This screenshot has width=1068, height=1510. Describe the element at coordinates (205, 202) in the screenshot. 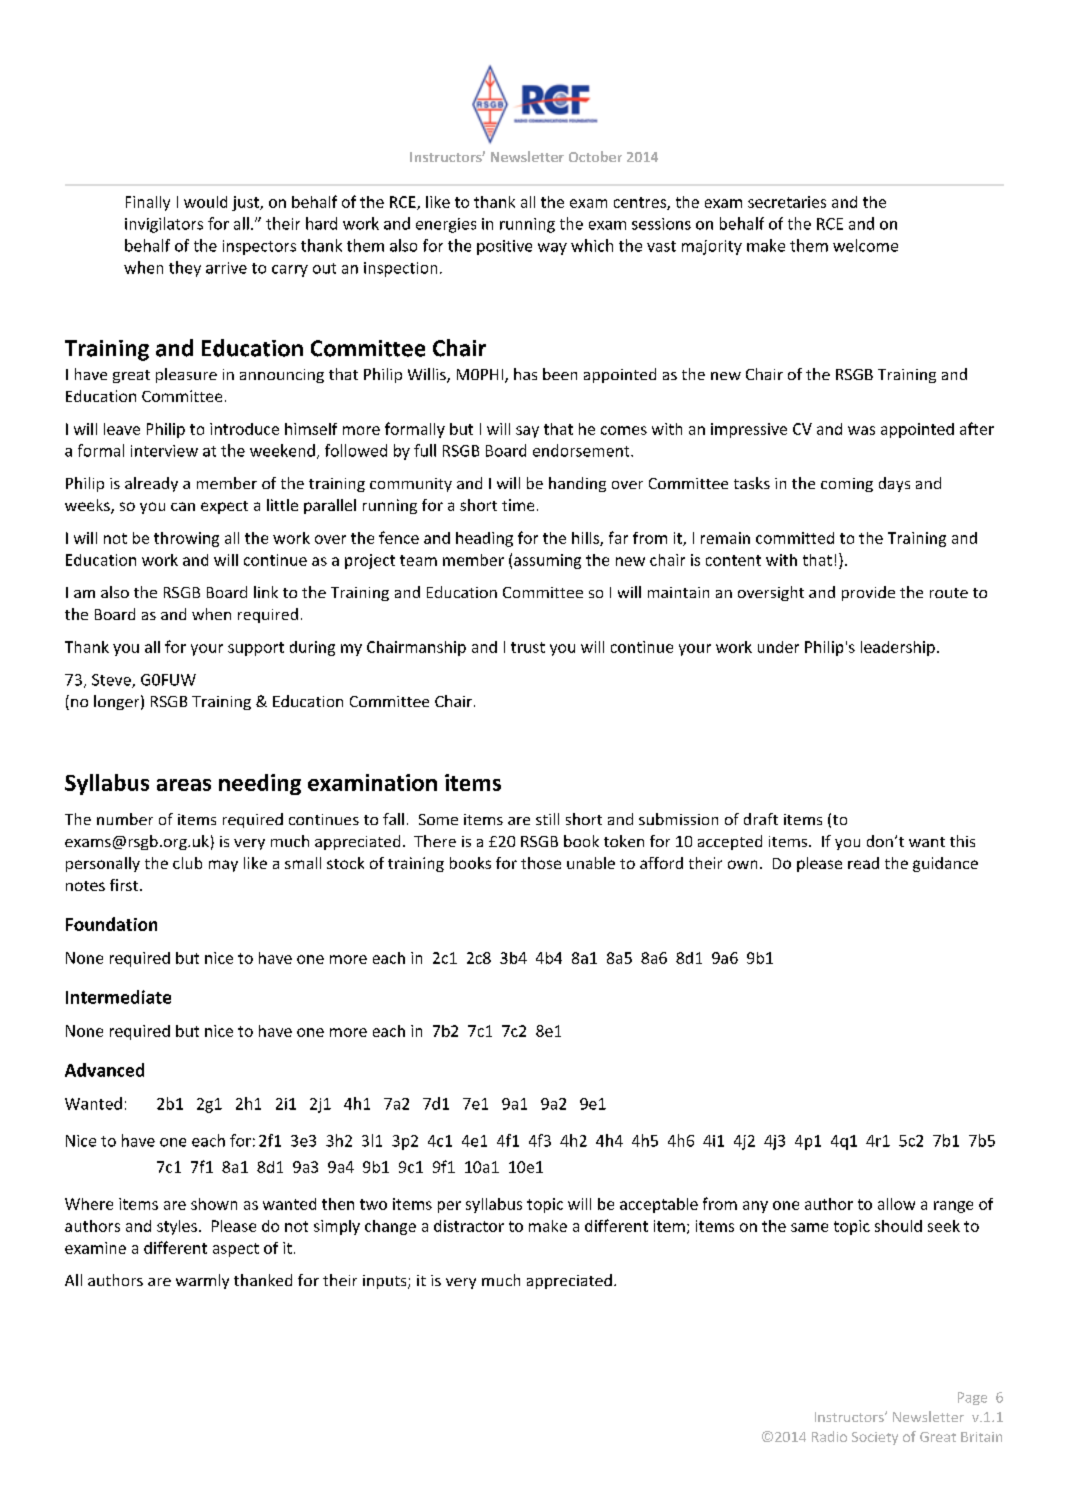

I see `would` at that location.
